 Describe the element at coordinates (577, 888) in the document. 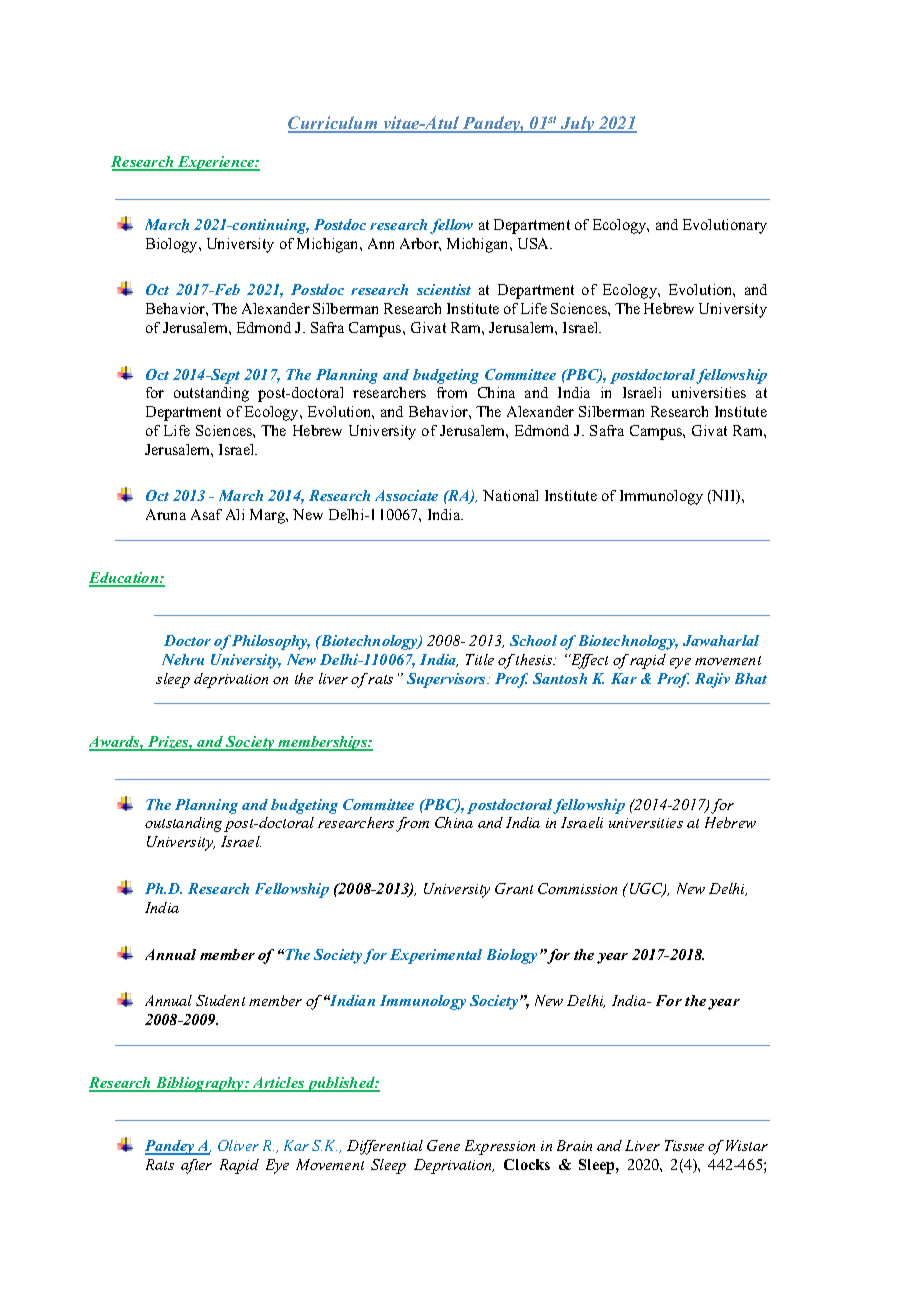

I see `Commission` at that location.
